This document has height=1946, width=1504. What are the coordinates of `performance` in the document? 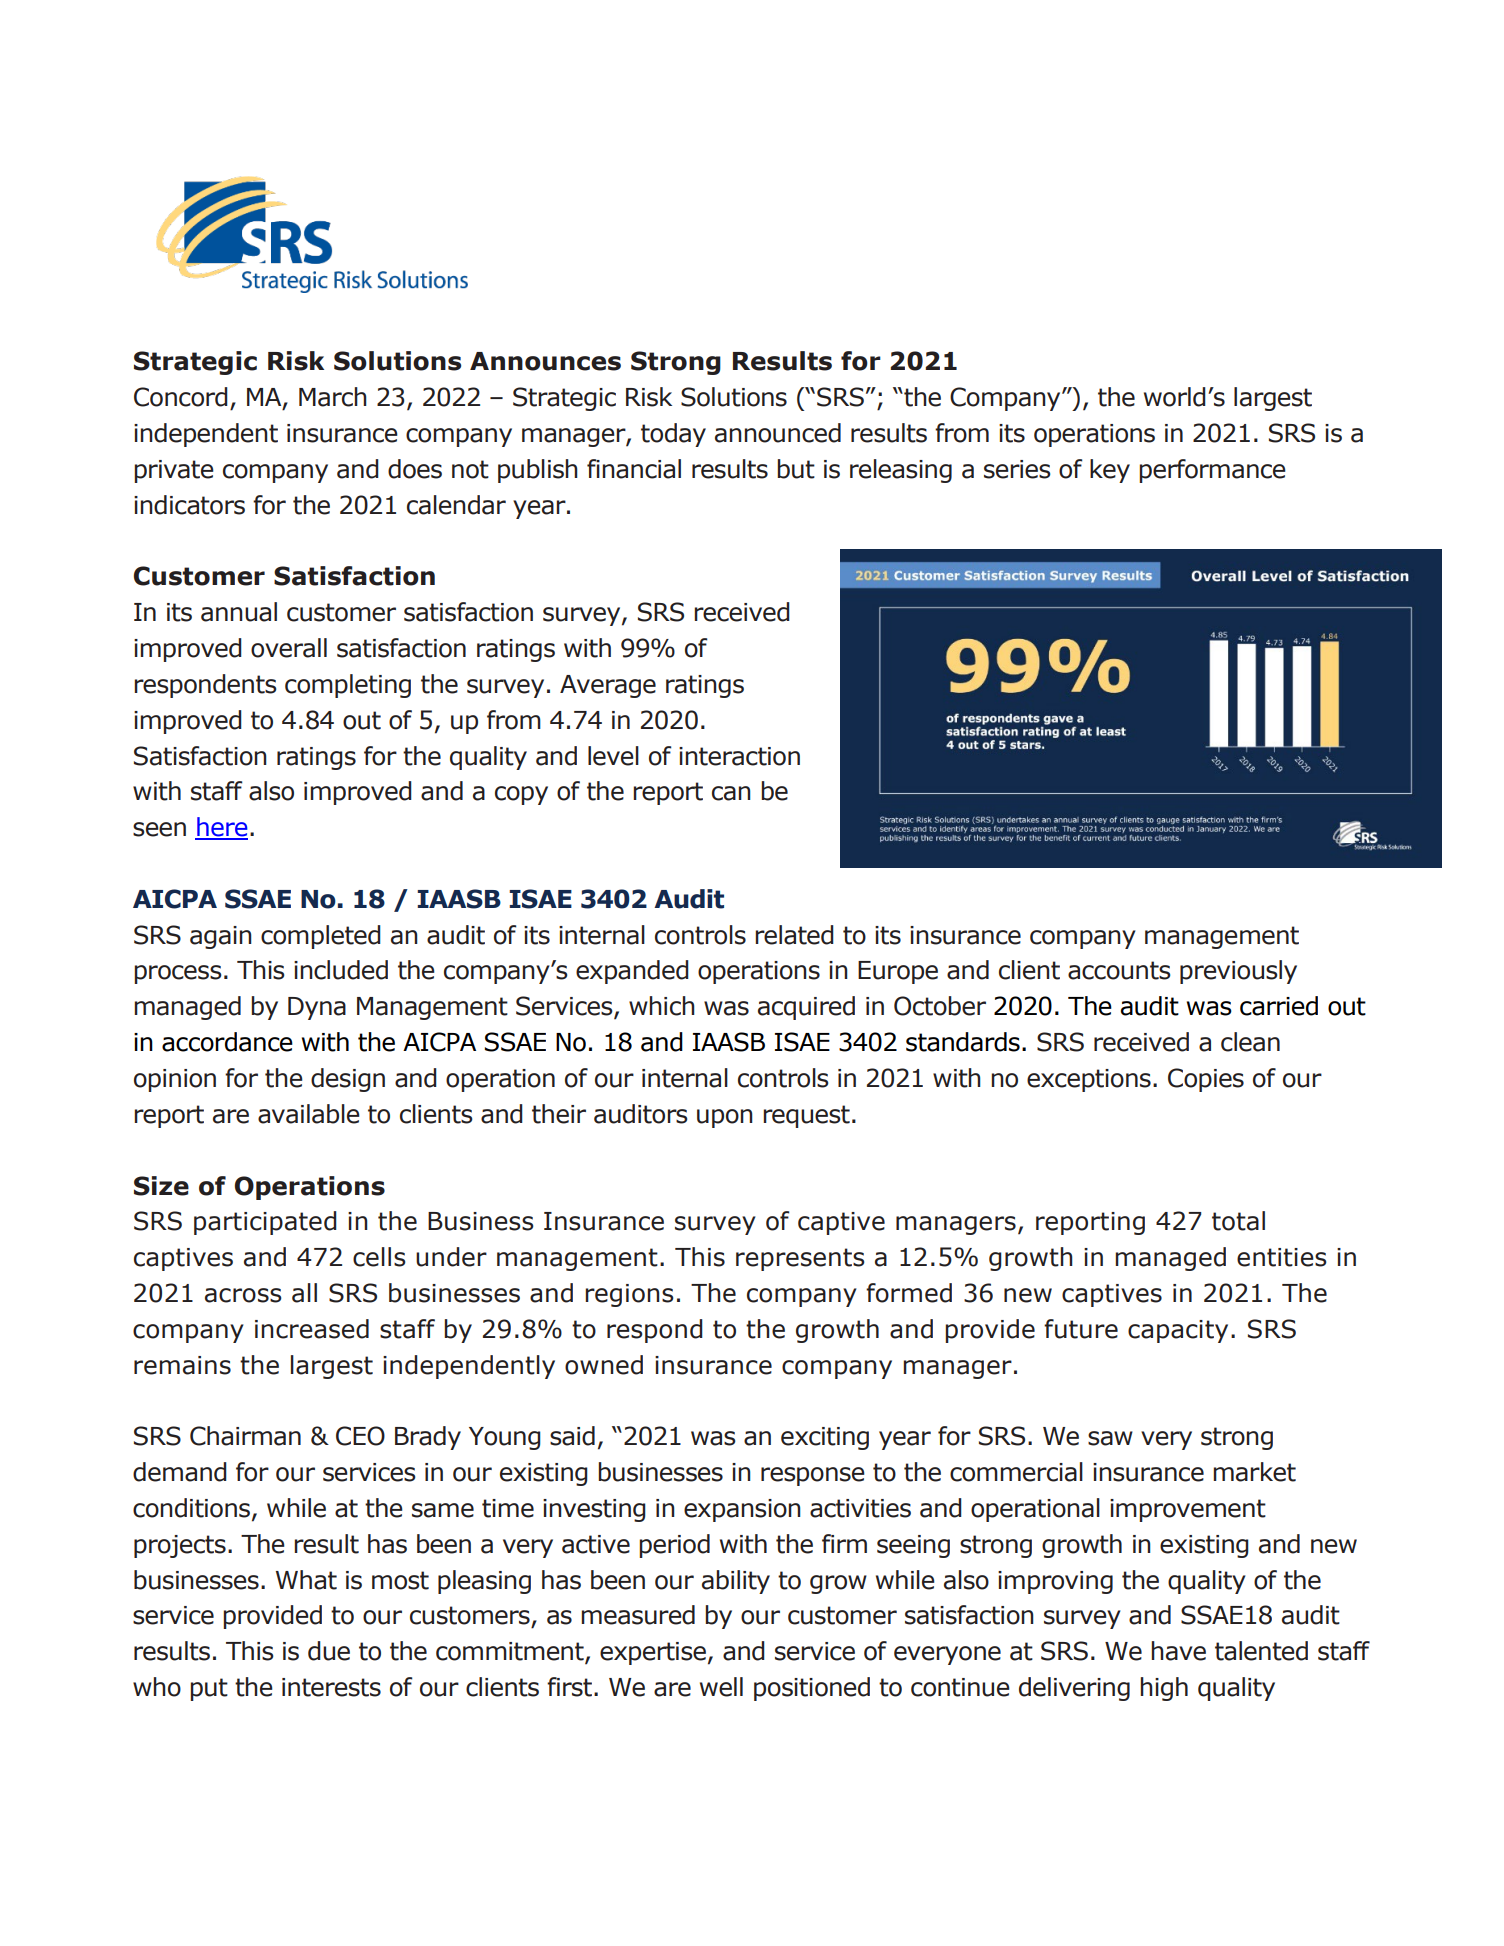 It's located at (1212, 471).
